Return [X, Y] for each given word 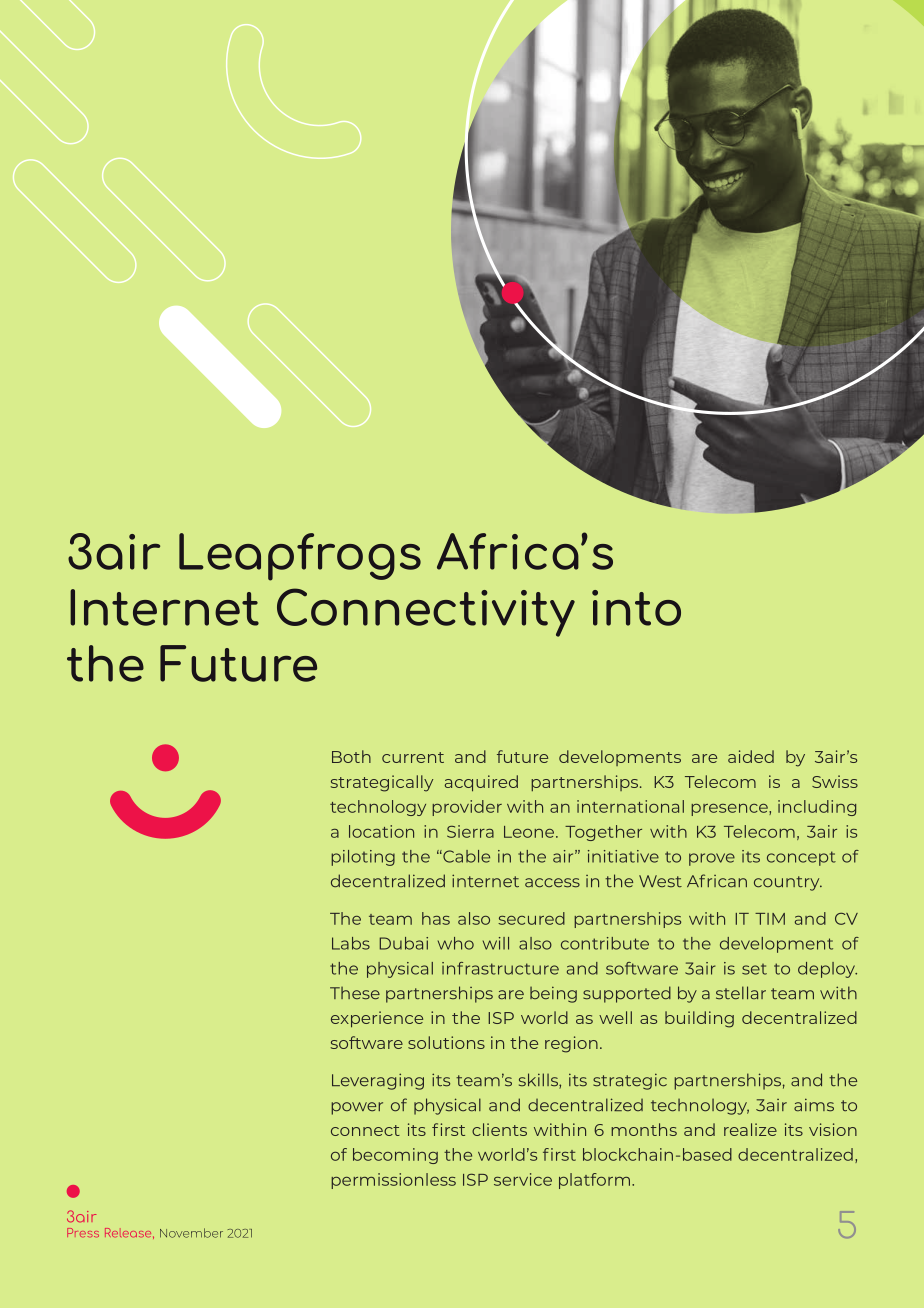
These [355, 993]
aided [751, 756]
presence [730, 810]
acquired [481, 783]
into [636, 608]
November [191, 1233]
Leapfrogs [300, 557]
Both [351, 756]
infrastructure [500, 968]
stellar [741, 993]
